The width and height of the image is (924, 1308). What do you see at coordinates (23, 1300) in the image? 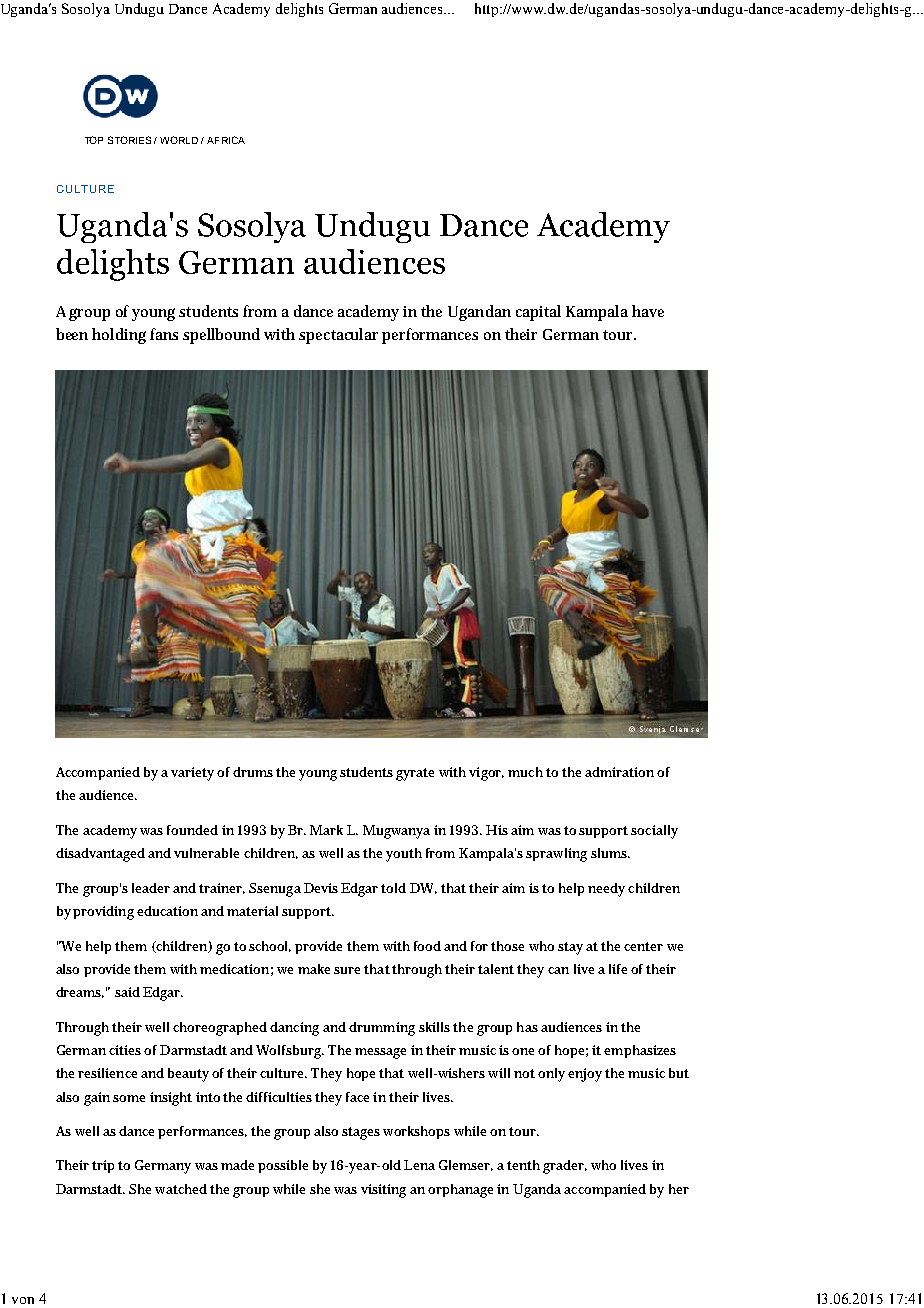
I see `von` at bounding box center [23, 1300].
